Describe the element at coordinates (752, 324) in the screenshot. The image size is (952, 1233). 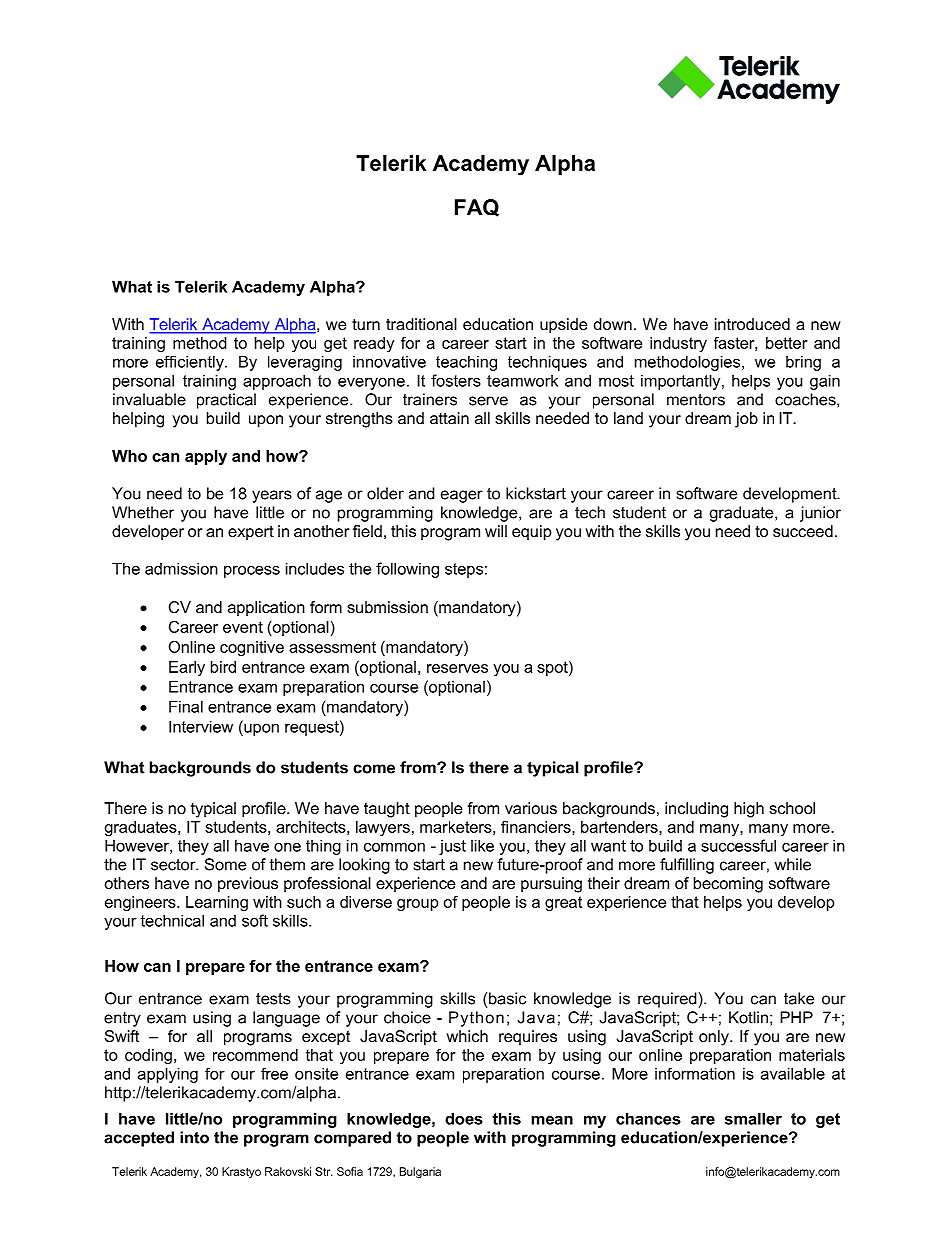
I see `introduced` at that location.
